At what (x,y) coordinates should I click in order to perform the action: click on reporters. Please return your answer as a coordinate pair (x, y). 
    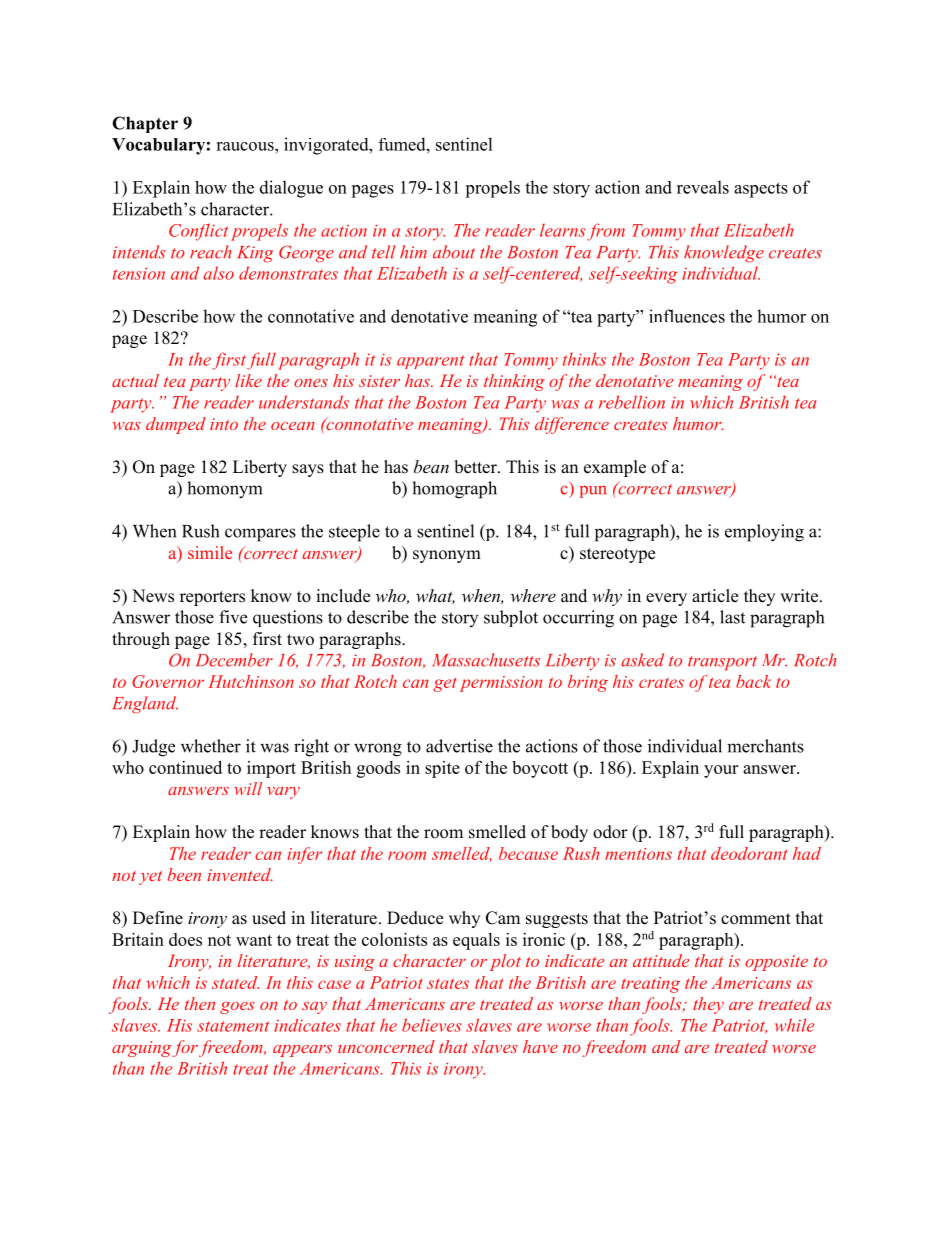
    Looking at the image, I should click on (212, 598).
